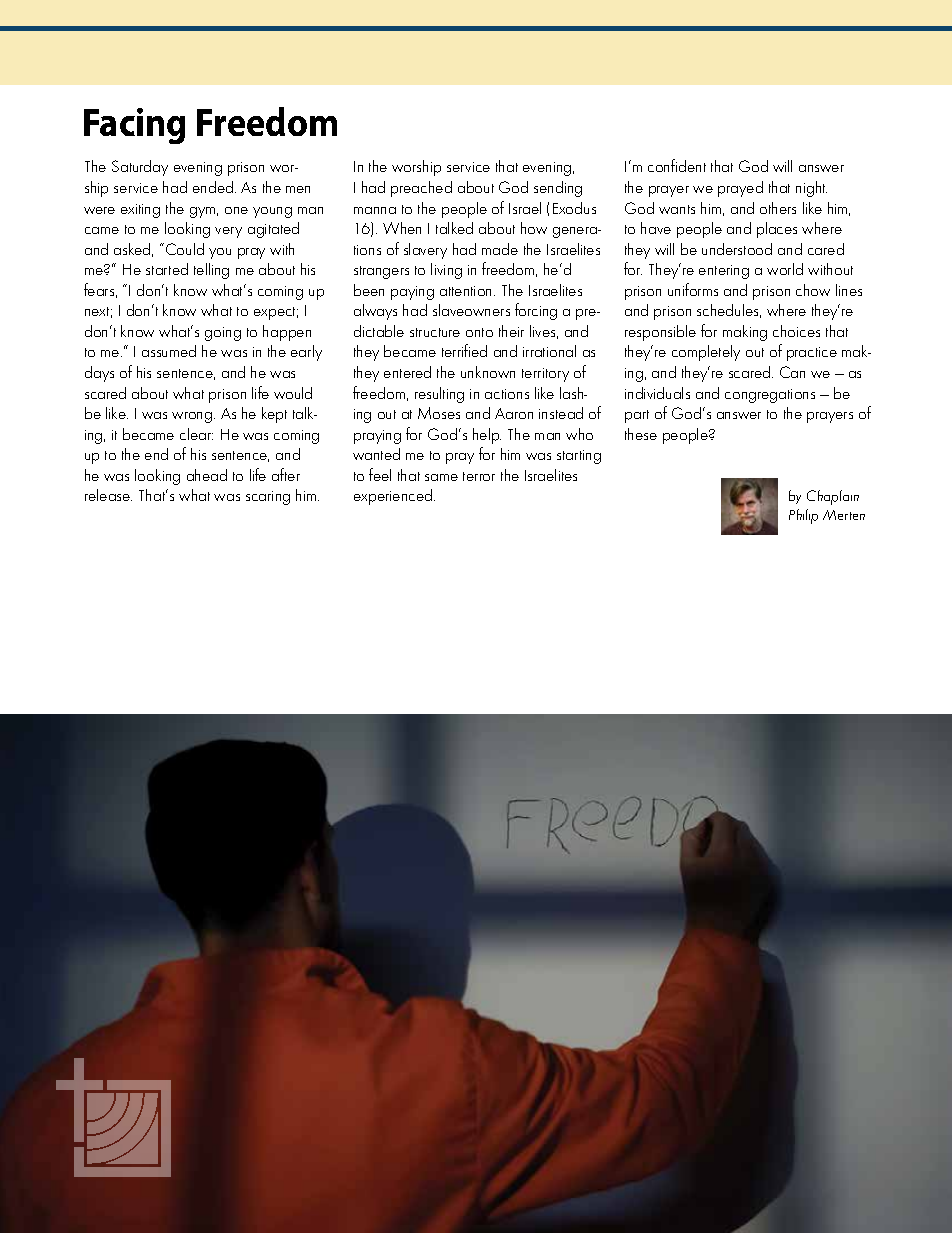 This screenshot has width=952, height=1233. Describe the element at coordinates (677, 165) in the screenshot. I see `confident` at that location.
